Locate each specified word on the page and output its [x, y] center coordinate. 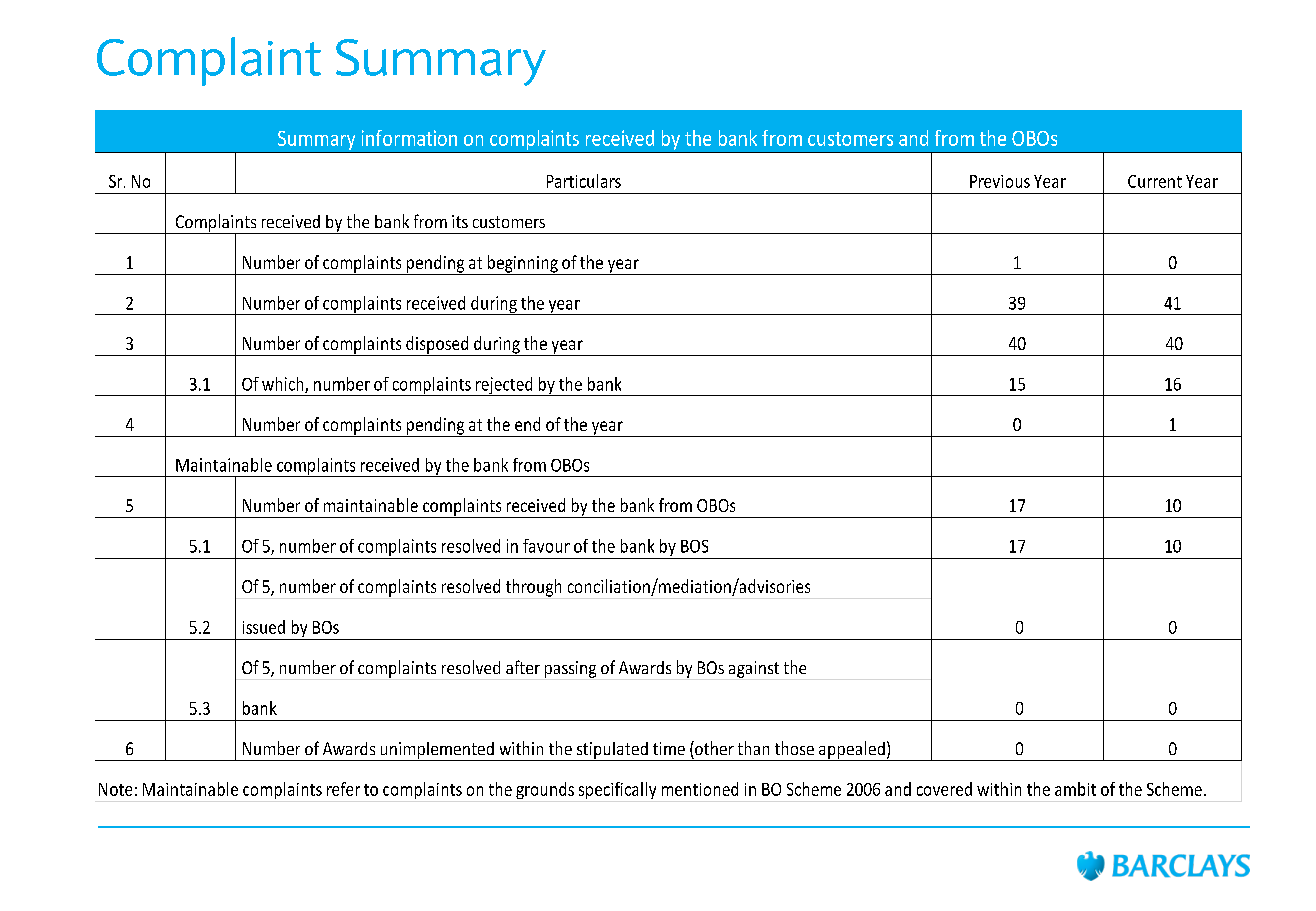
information [409, 138]
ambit [1075, 789]
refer [343, 789]
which [284, 385]
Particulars [584, 181]
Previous [1000, 181]
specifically [617, 790]
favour [546, 546]
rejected [504, 386]
